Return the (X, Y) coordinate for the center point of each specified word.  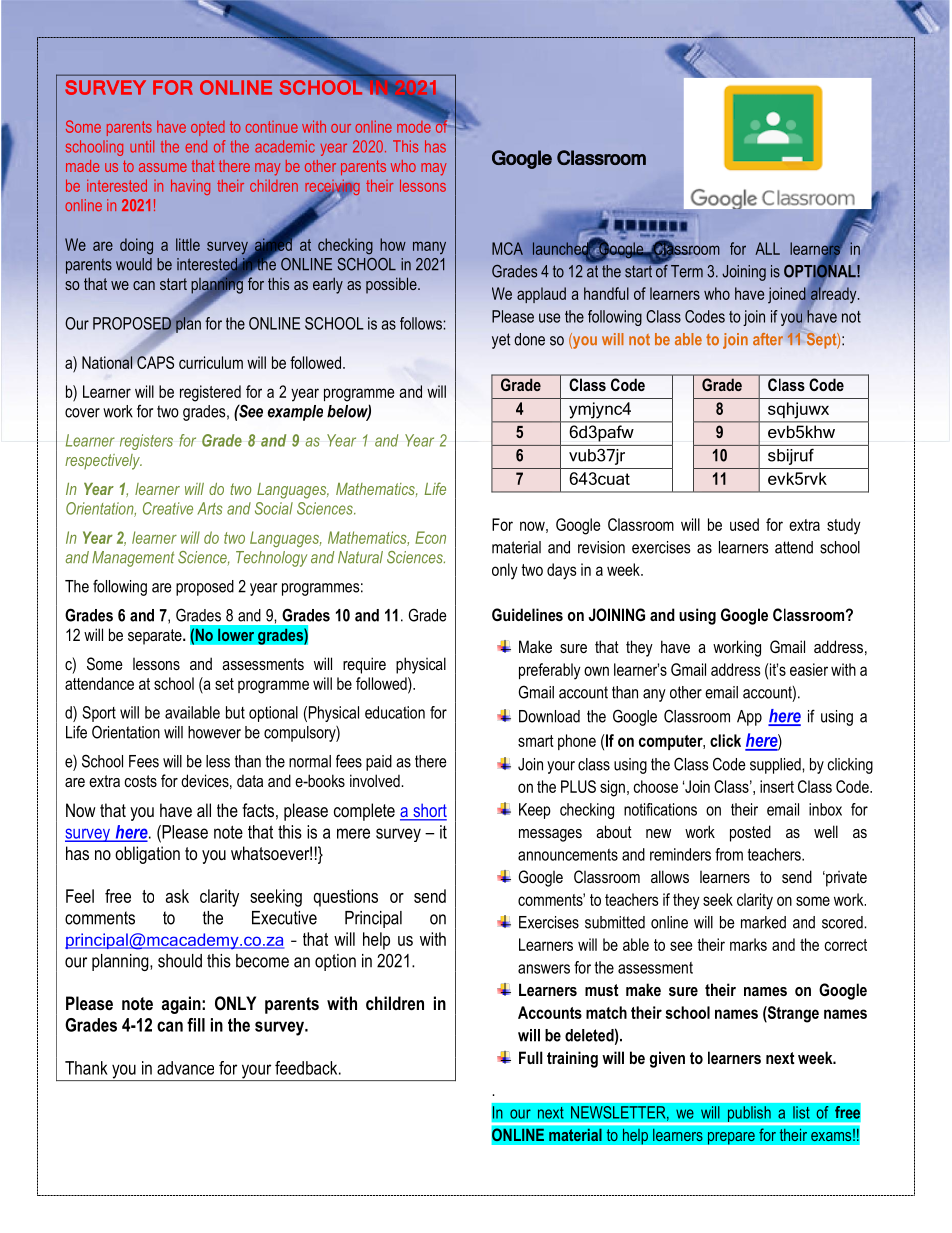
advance (185, 1068)
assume (163, 167)
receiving (332, 189)
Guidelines (527, 614)
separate (156, 637)
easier (809, 669)
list (801, 1112)
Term (687, 271)
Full (531, 1057)
